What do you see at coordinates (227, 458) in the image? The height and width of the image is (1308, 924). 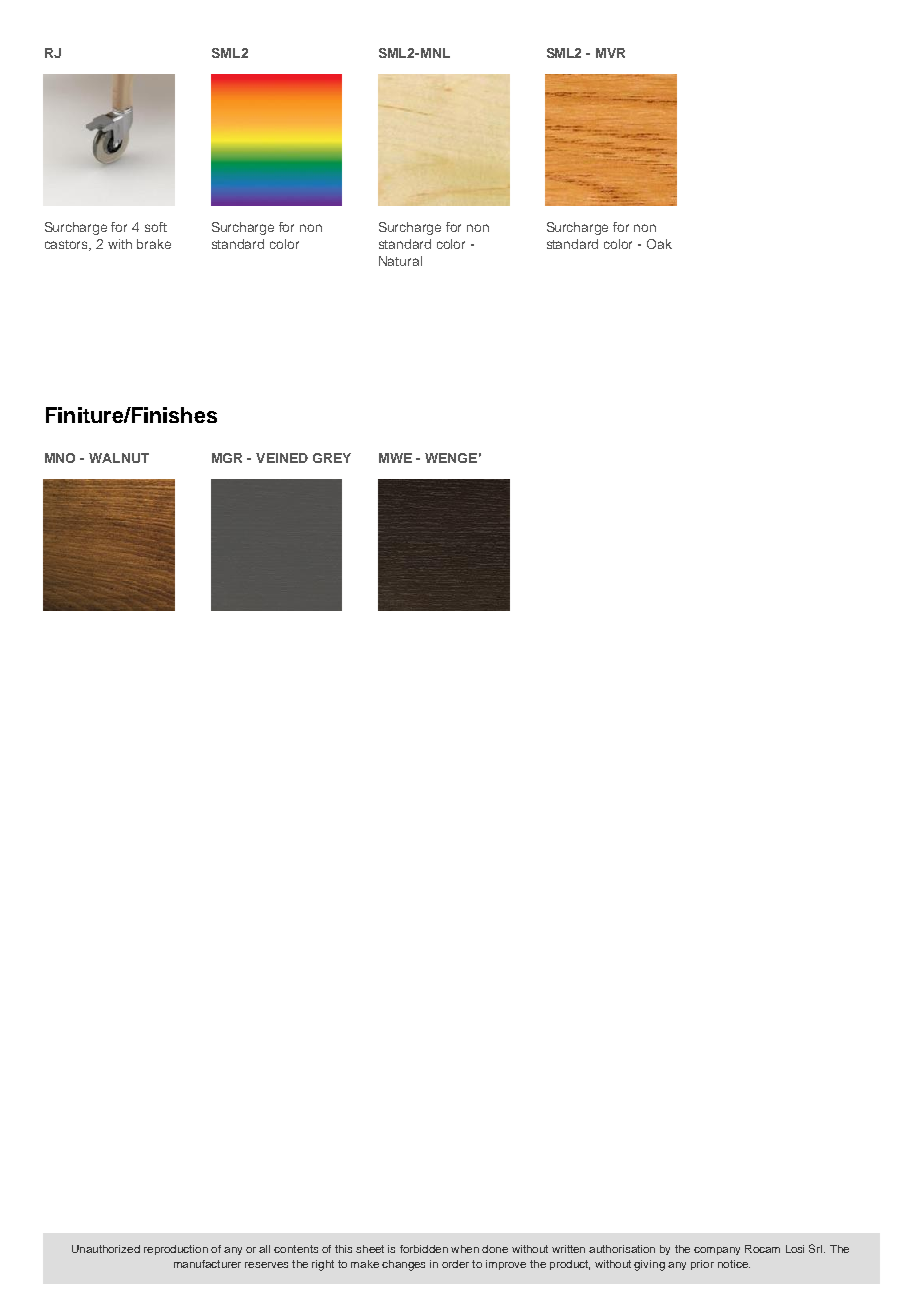 I see `MGR` at bounding box center [227, 458].
